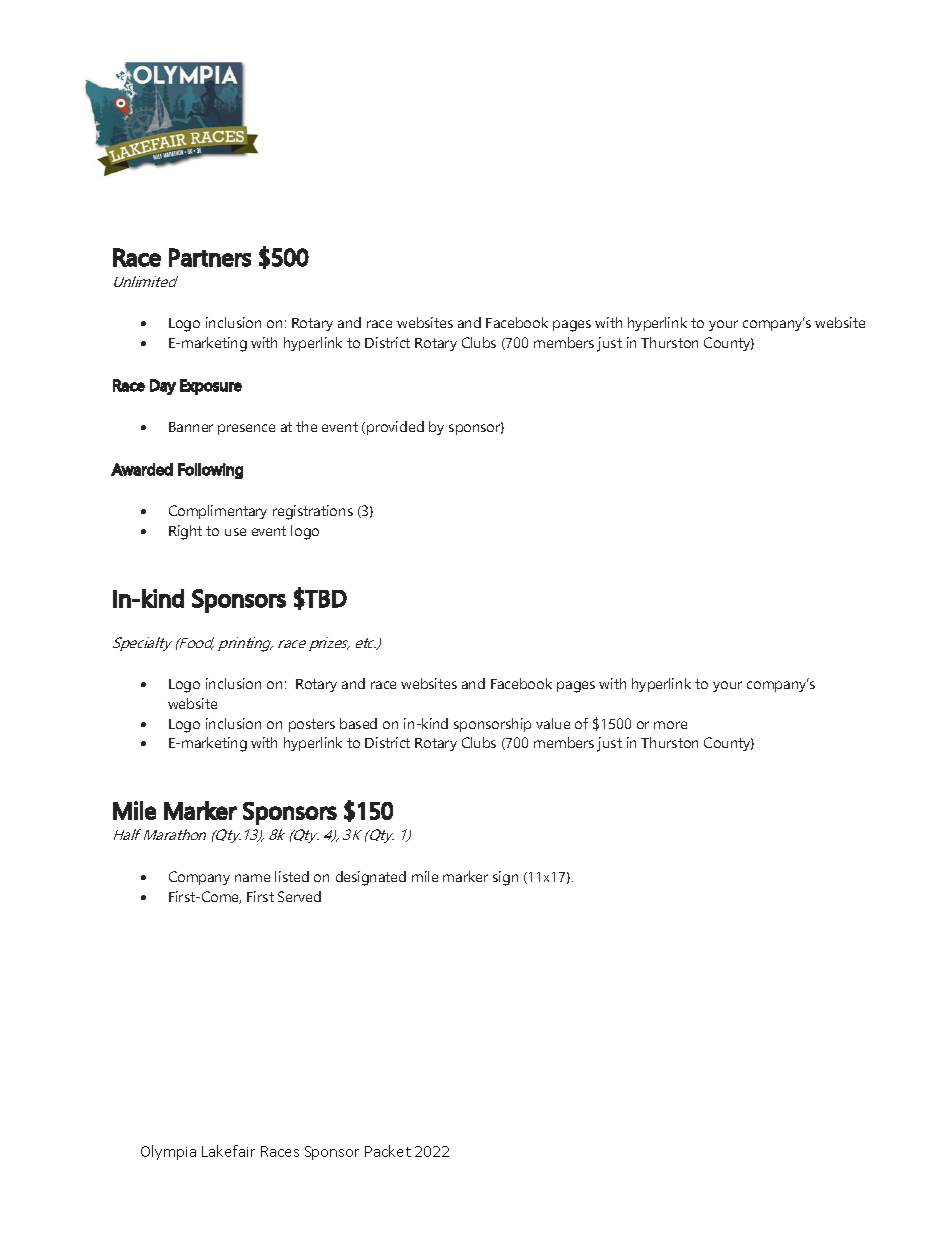 This screenshot has width=952, height=1233. Describe the element at coordinates (306, 426) in the screenshot. I see `the` at that location.
